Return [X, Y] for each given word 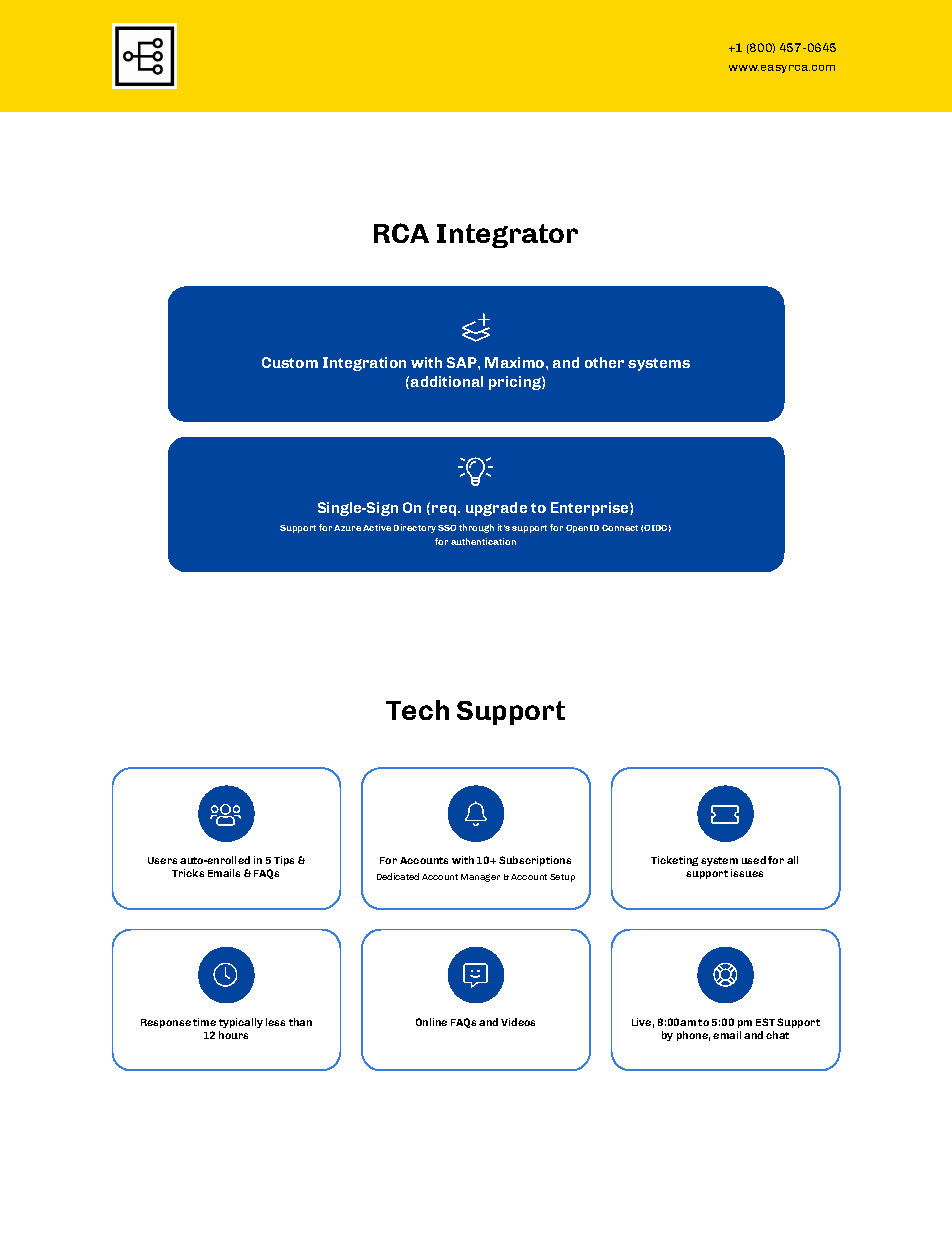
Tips [284, 861]
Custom [290, 362]
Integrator [507, 236]
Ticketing [674, 861]
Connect [620, 528]
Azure [347, 528]
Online [431, 1022]
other [604, 362]
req [445, 510]
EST [765, 1022]
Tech [417, 710]
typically [241, 1023]
